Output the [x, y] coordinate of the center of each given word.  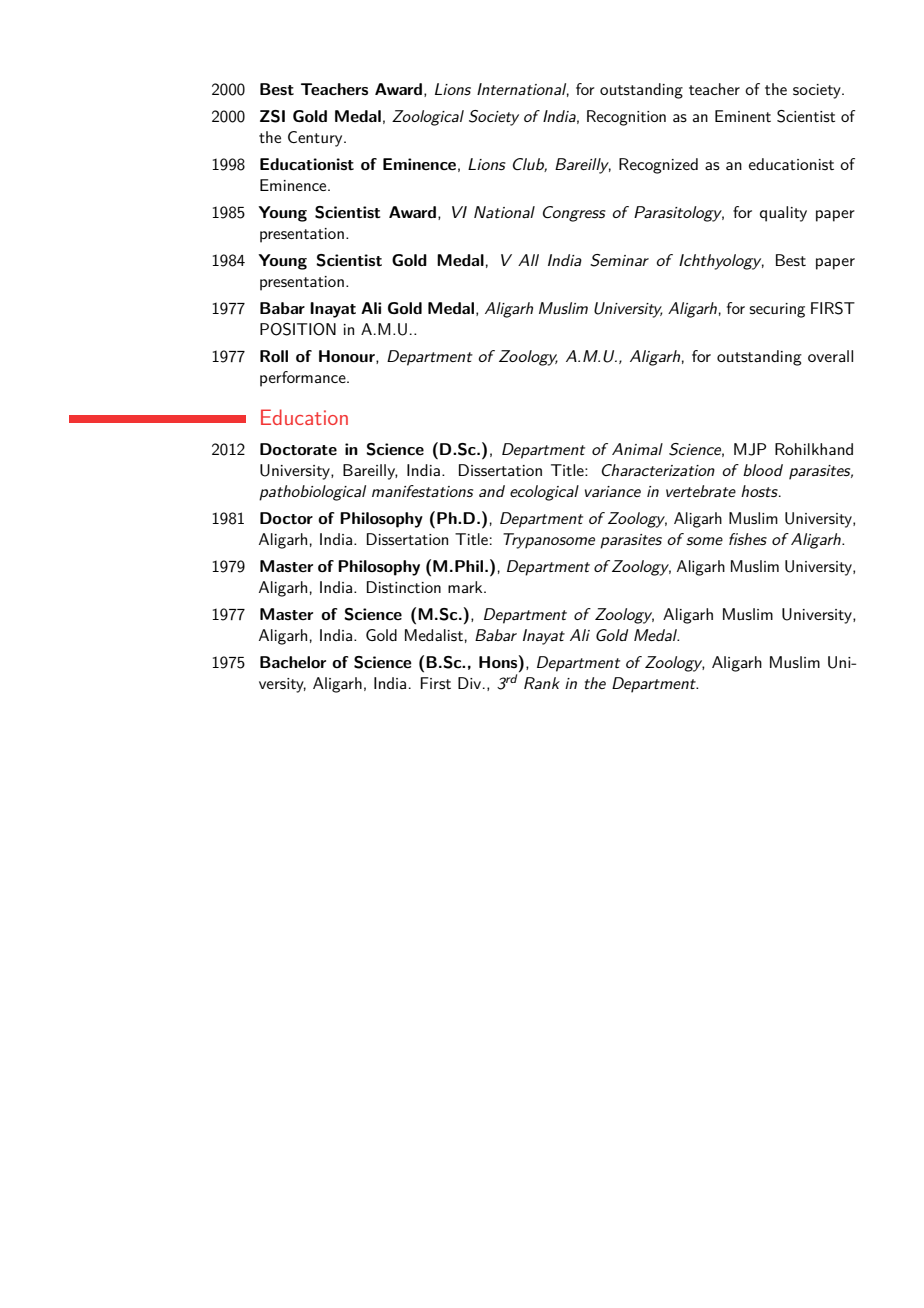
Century [316, 139]
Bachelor [293, 662]
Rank [542, 683]
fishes [748, 539]
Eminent [743, 116]
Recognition [626, 118]
